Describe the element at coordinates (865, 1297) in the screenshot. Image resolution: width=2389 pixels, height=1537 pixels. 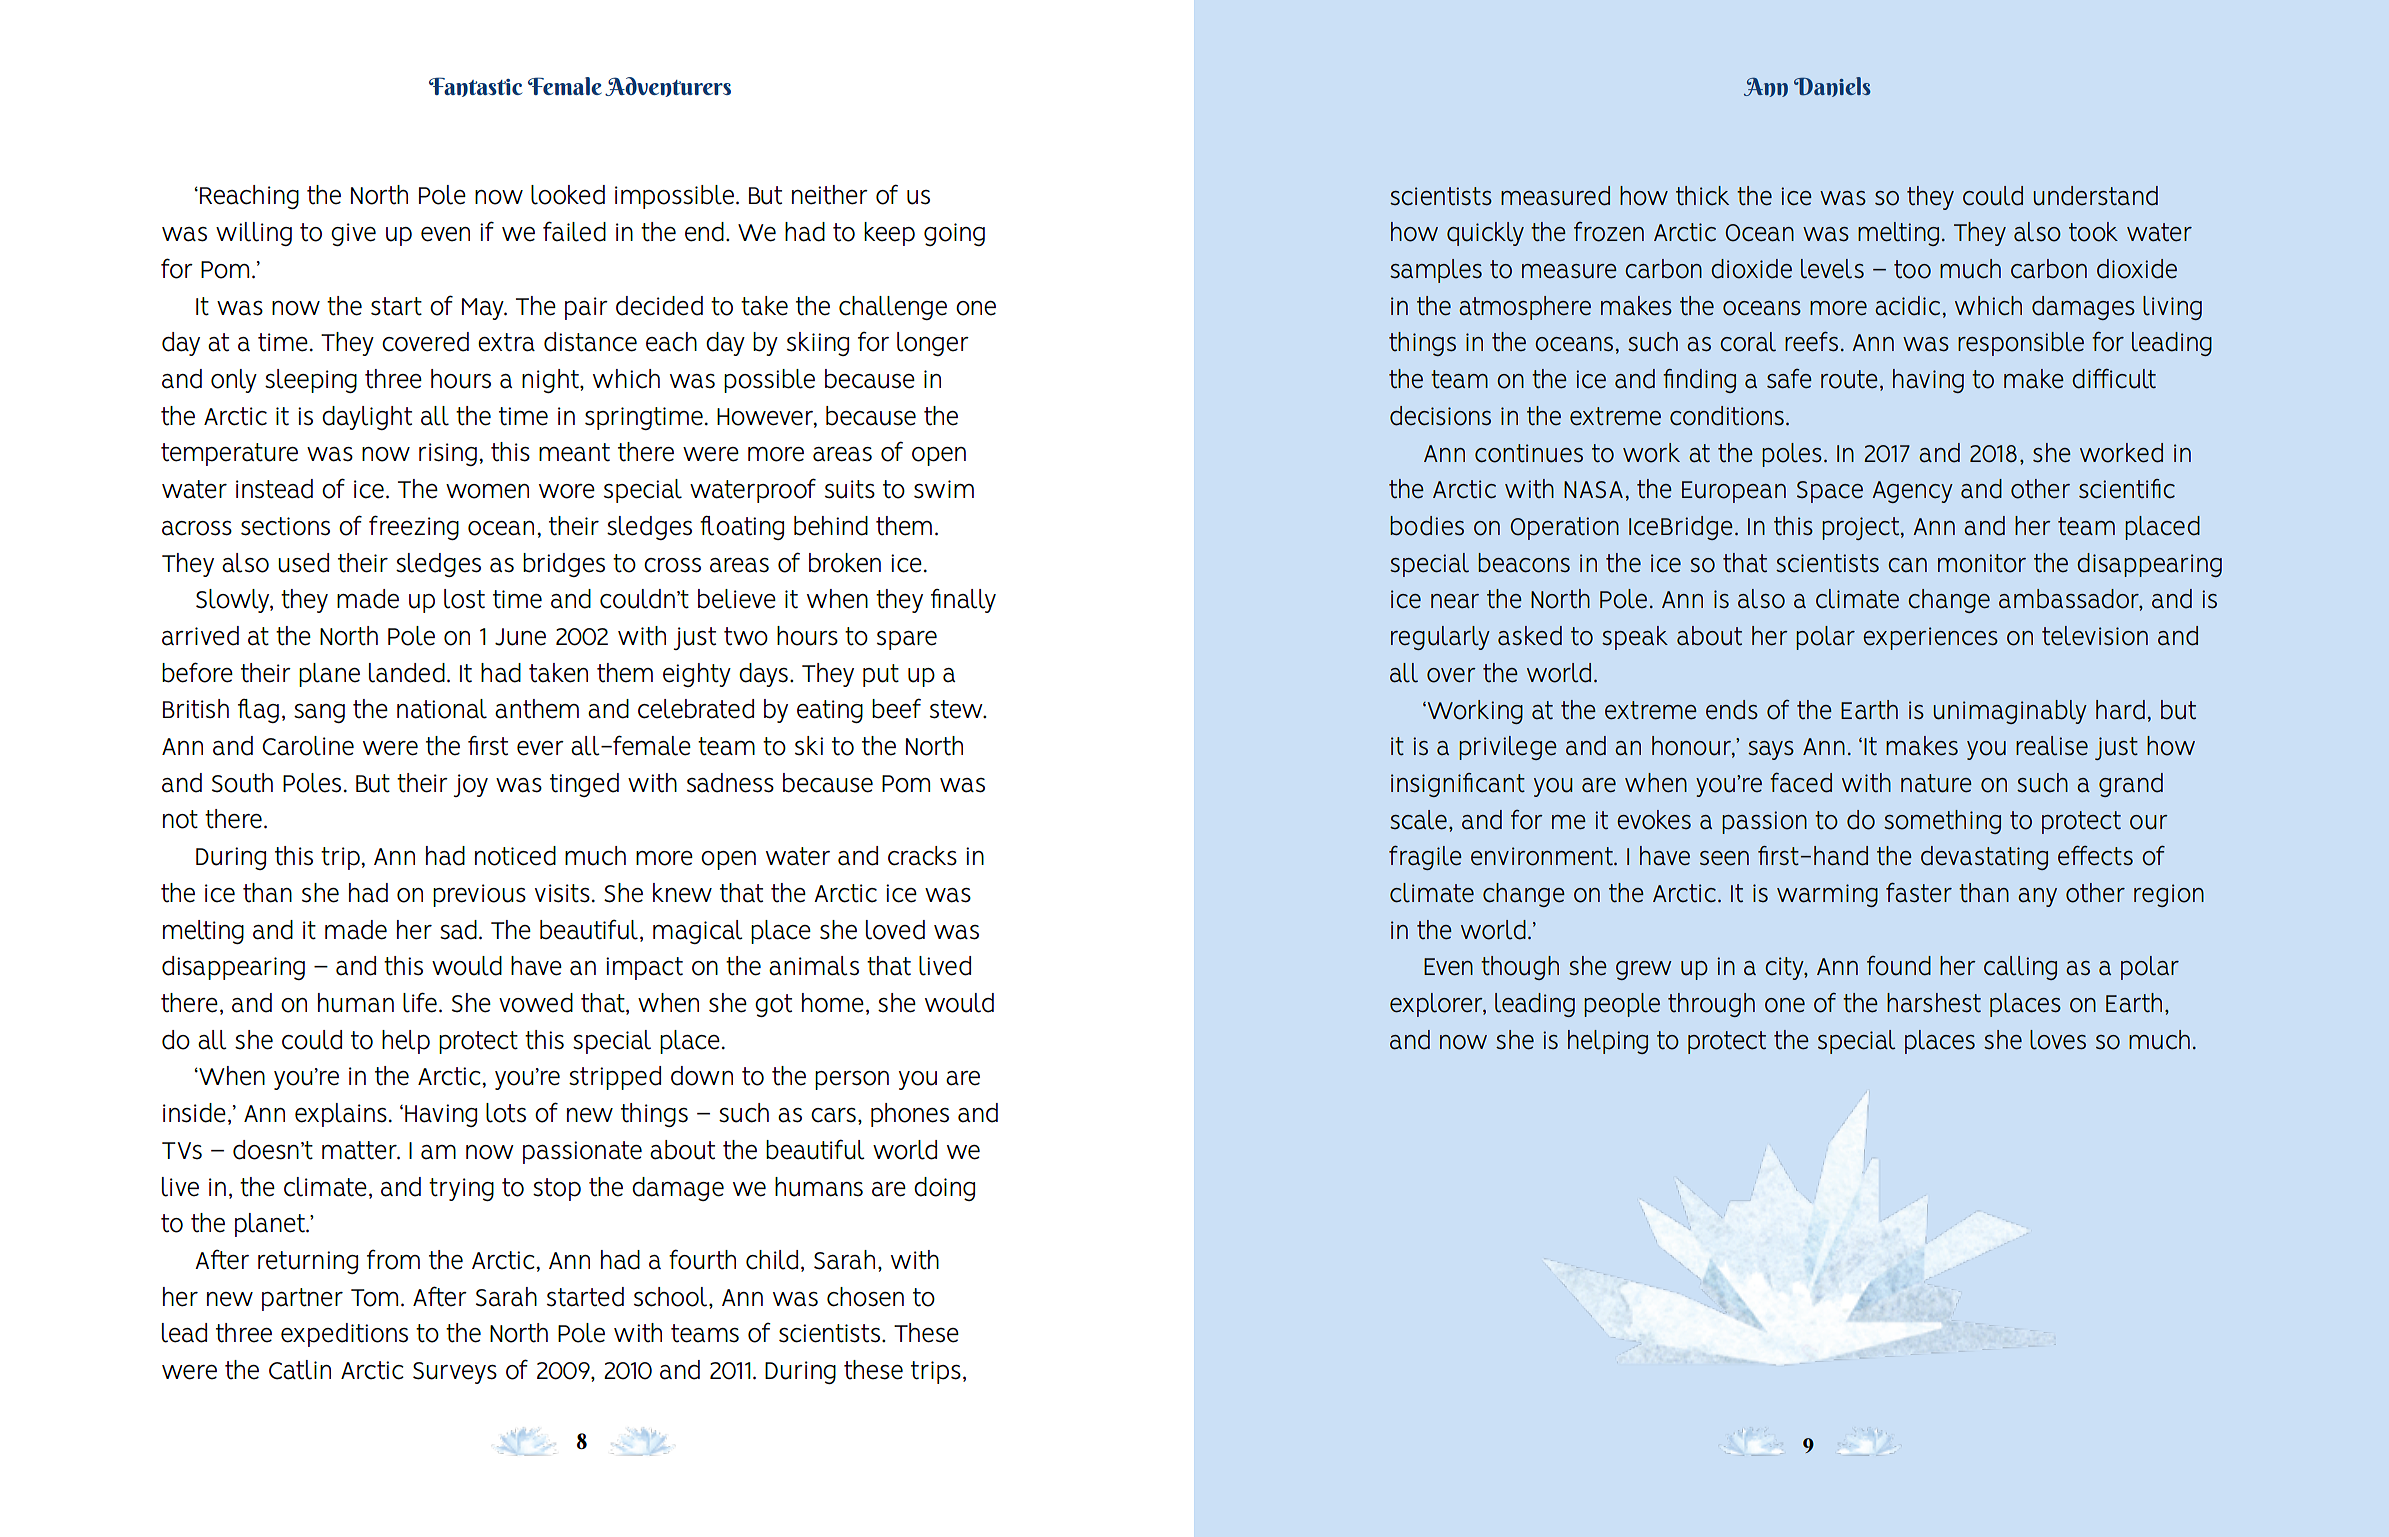
I see `chosen` at that location.
